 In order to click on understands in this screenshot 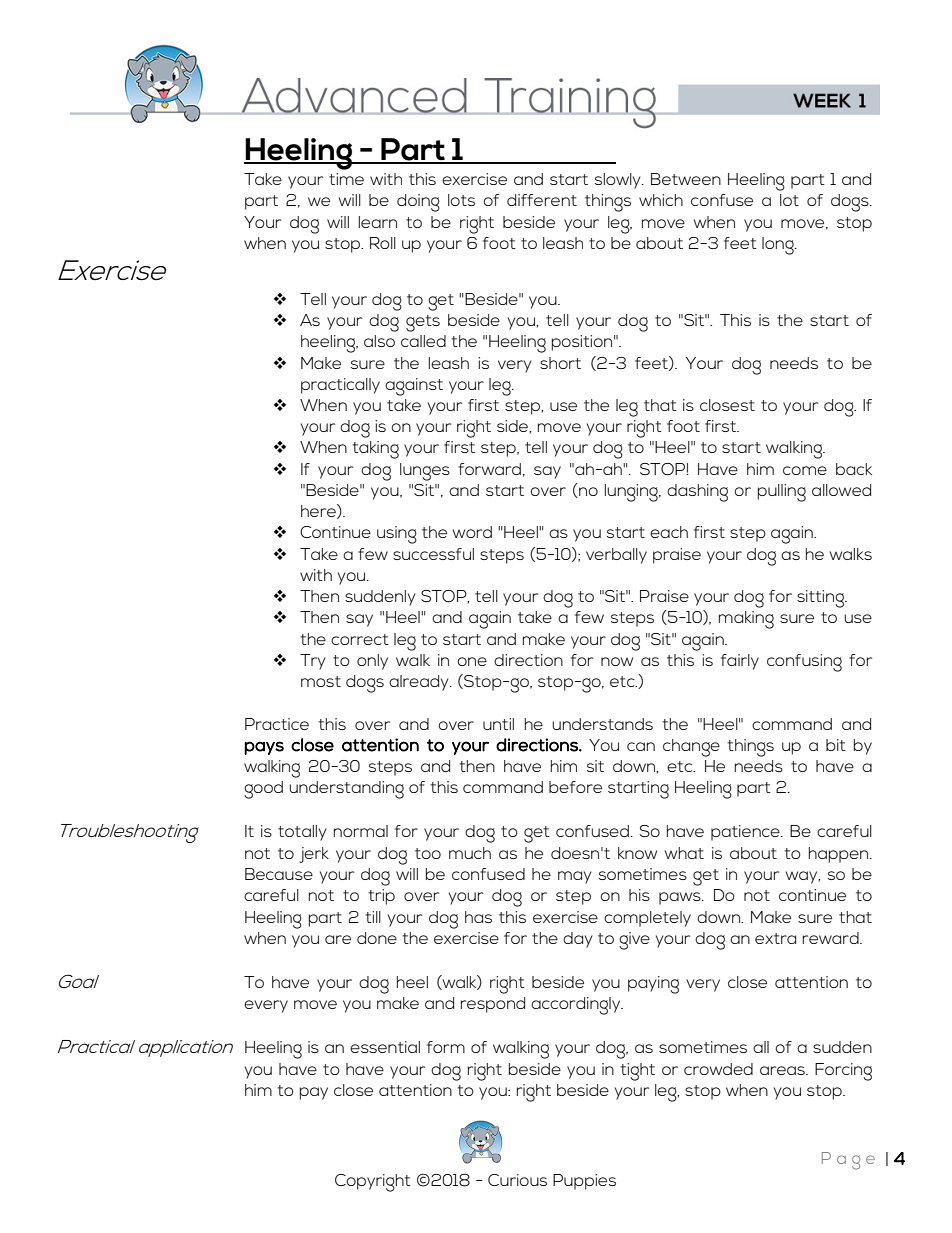, I will do `click(602, 724)`.
